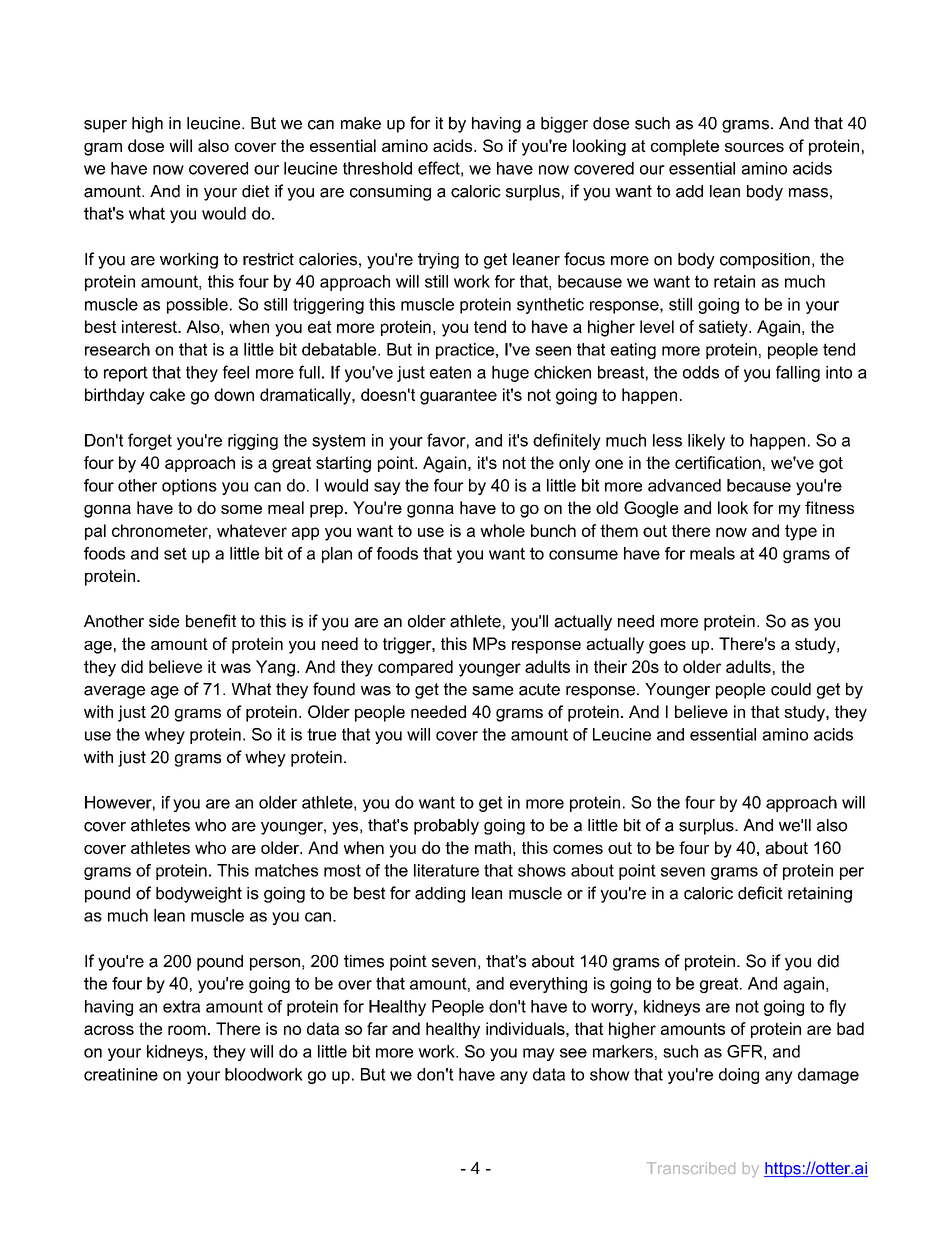 Image resolution: width=952 pixels, height=1233 pixels. Describe the element at coordinates (791, 689) in the page. I see `could` at that location.
